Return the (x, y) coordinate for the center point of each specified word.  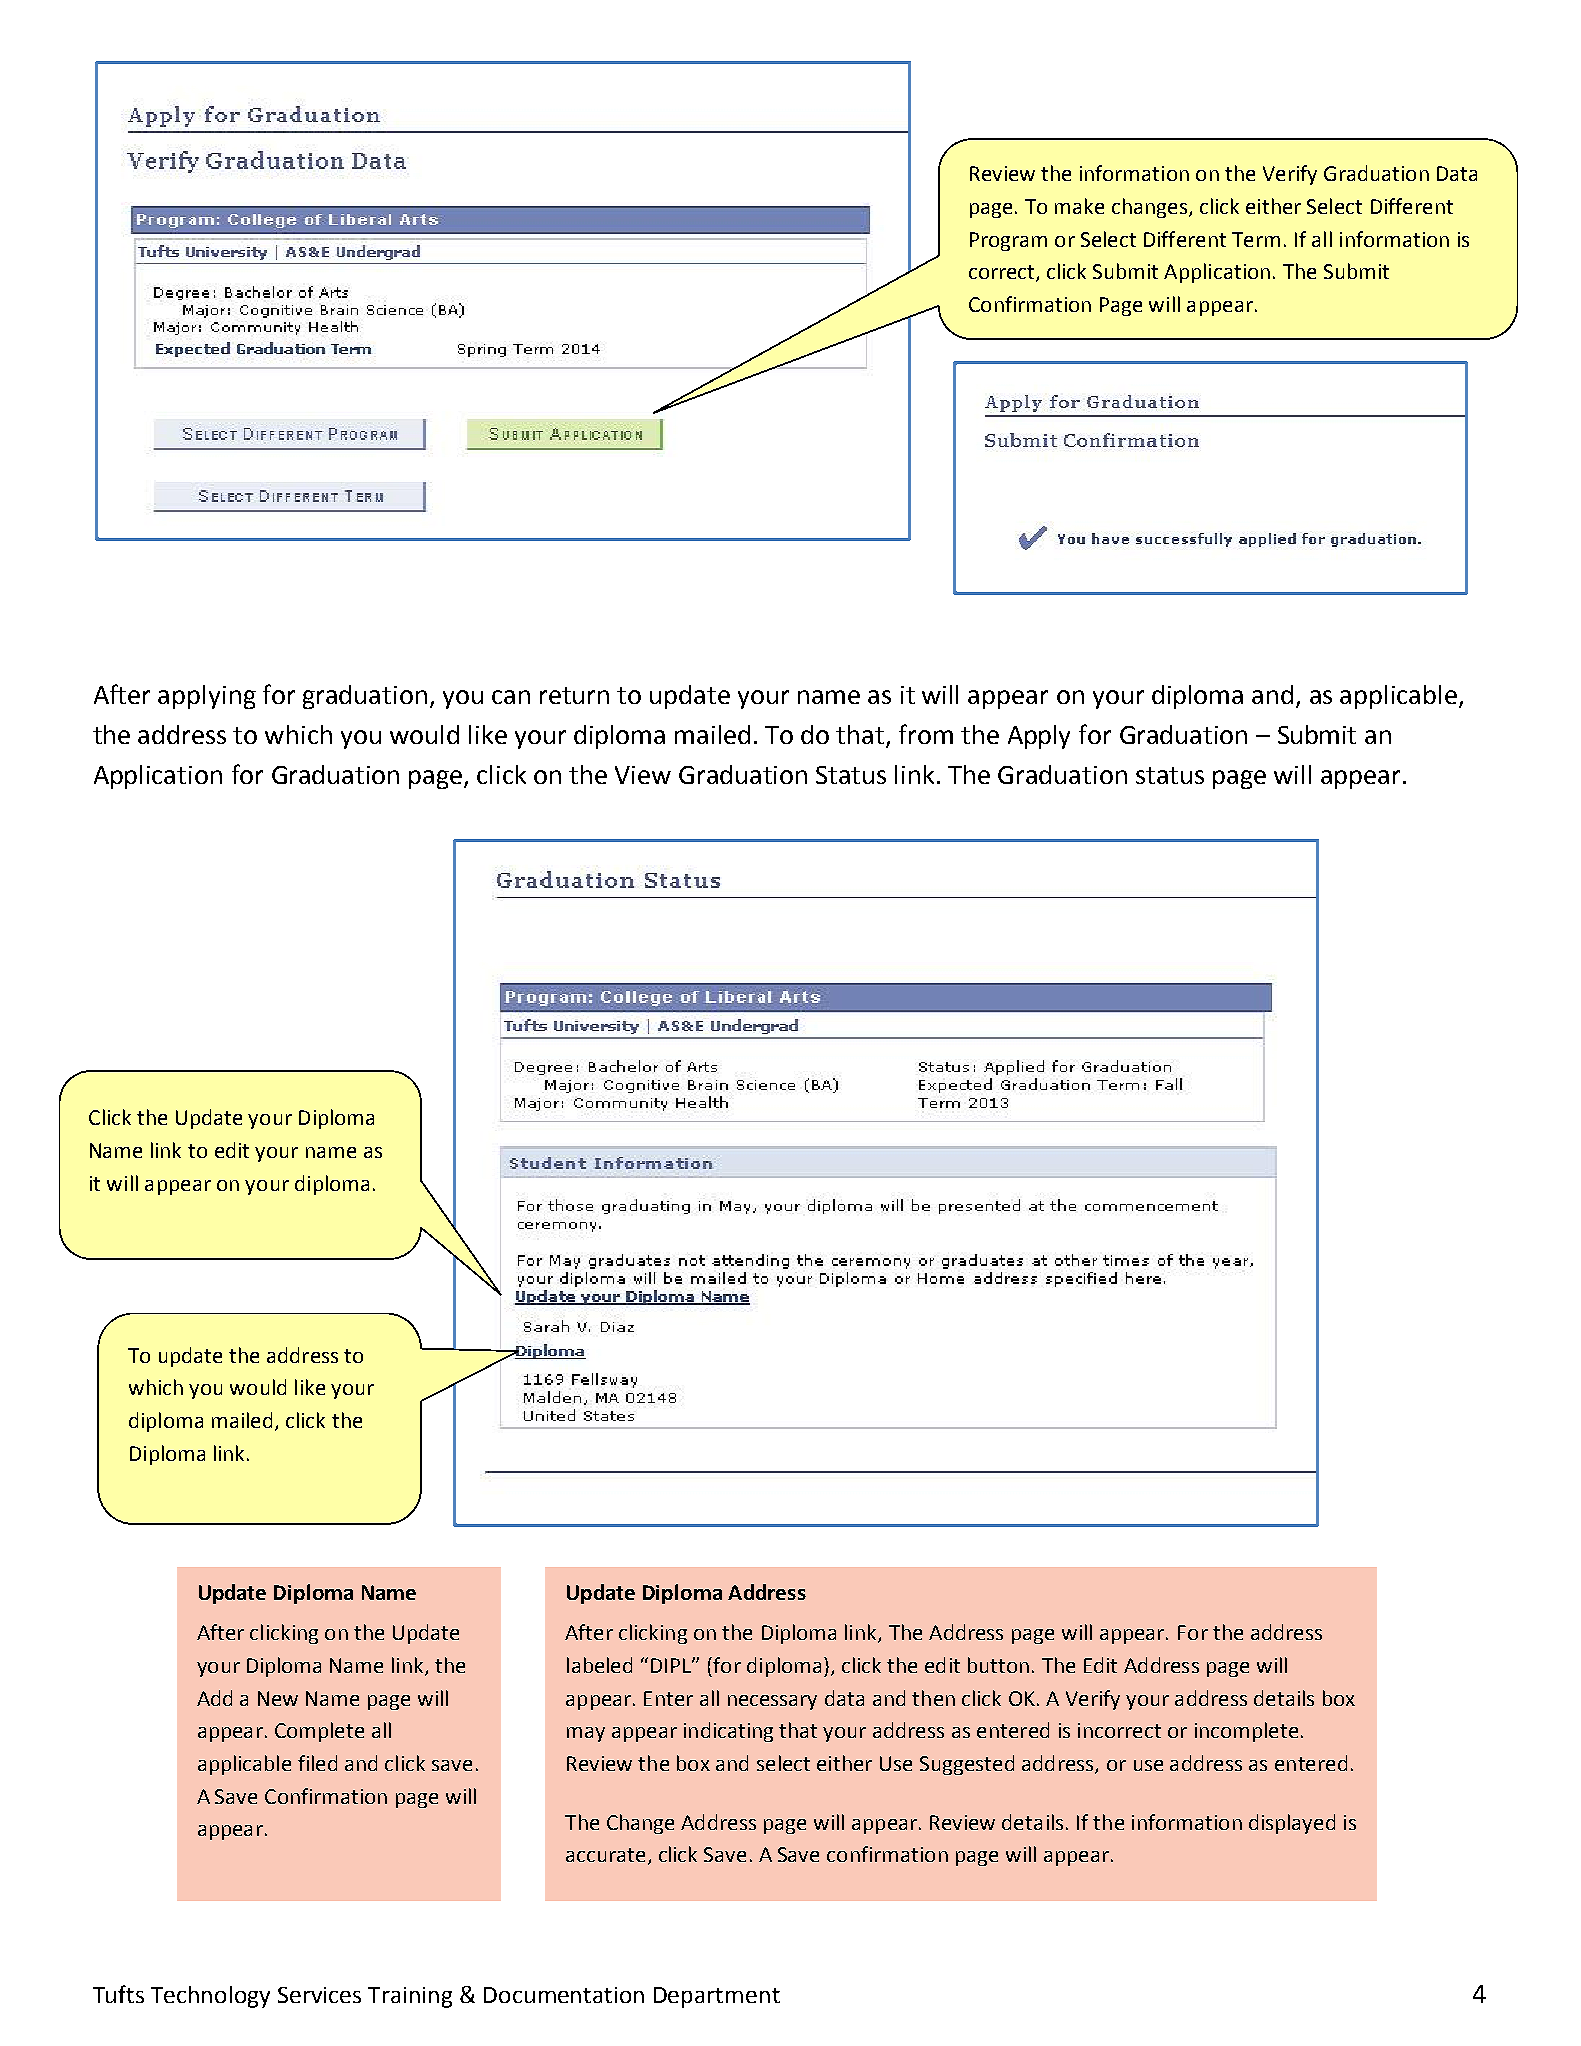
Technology (210, 1997)
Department (717, 1997)
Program (1008, 241)
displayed (1292, 1824)
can (511, 697)
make (1079, 206)
